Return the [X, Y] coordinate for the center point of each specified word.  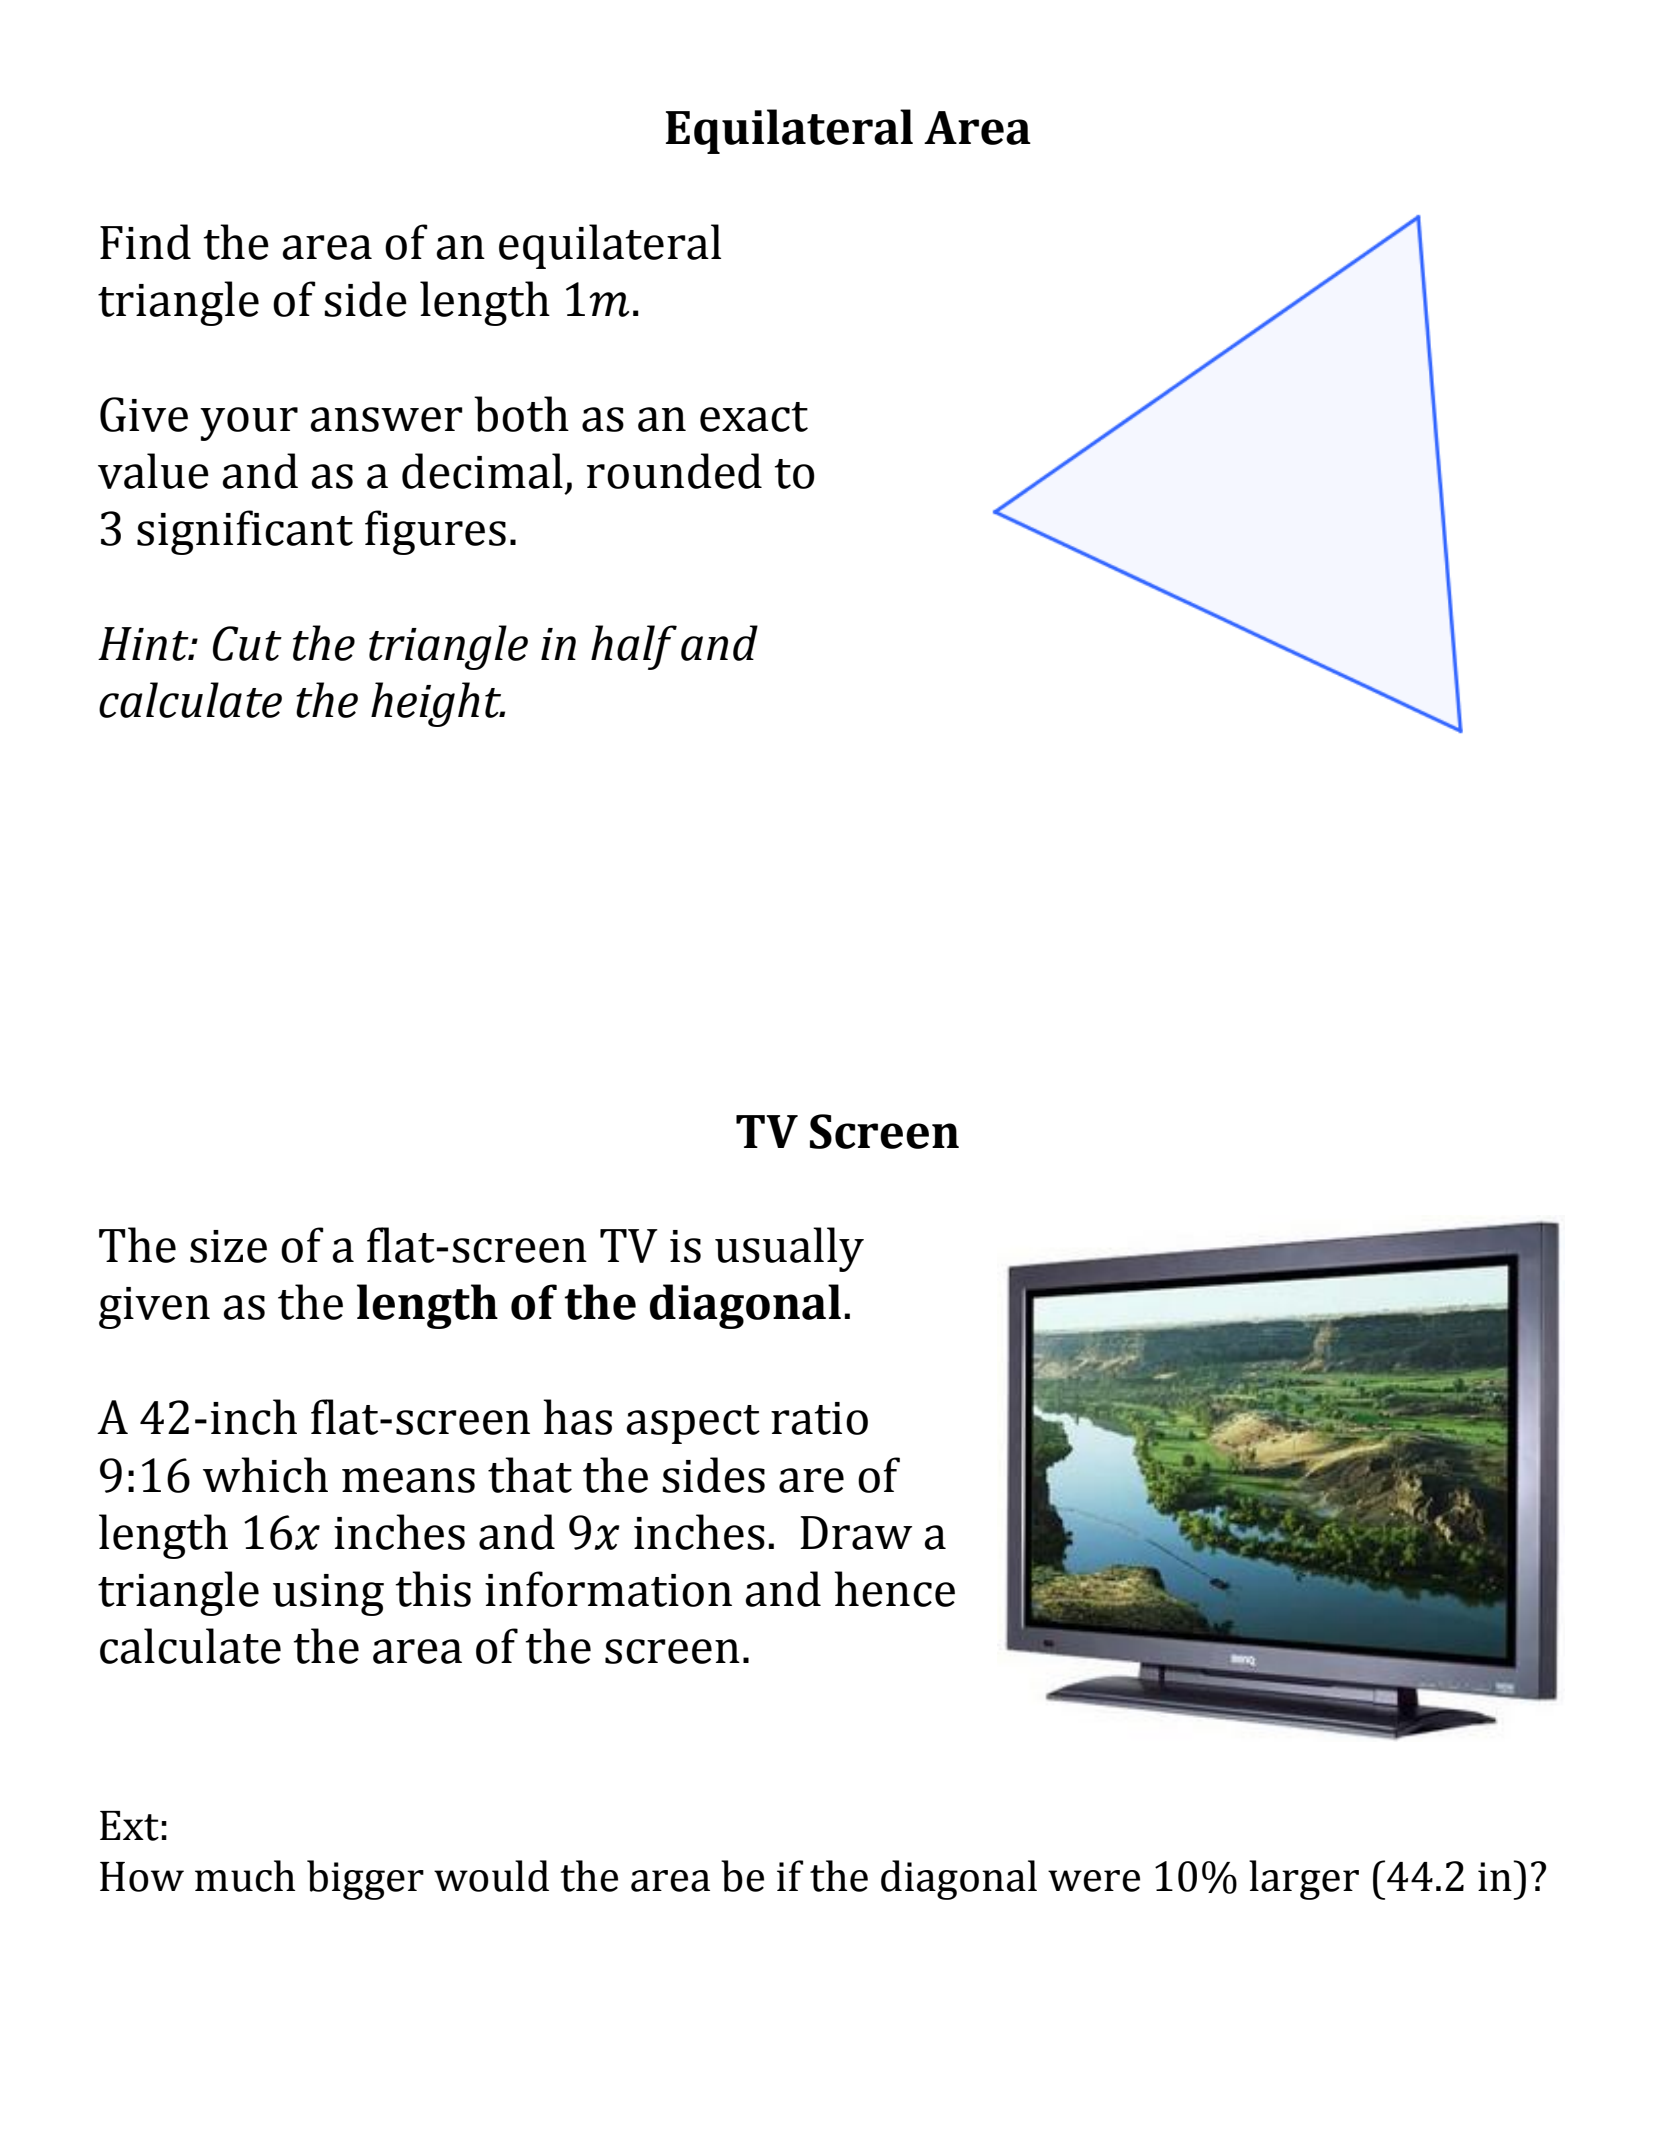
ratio [819, 1418]
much [245, 1876]
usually [789, 1249]
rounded [674, 471]
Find [145, 242]
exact [754, 417]
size [228, 1246]
